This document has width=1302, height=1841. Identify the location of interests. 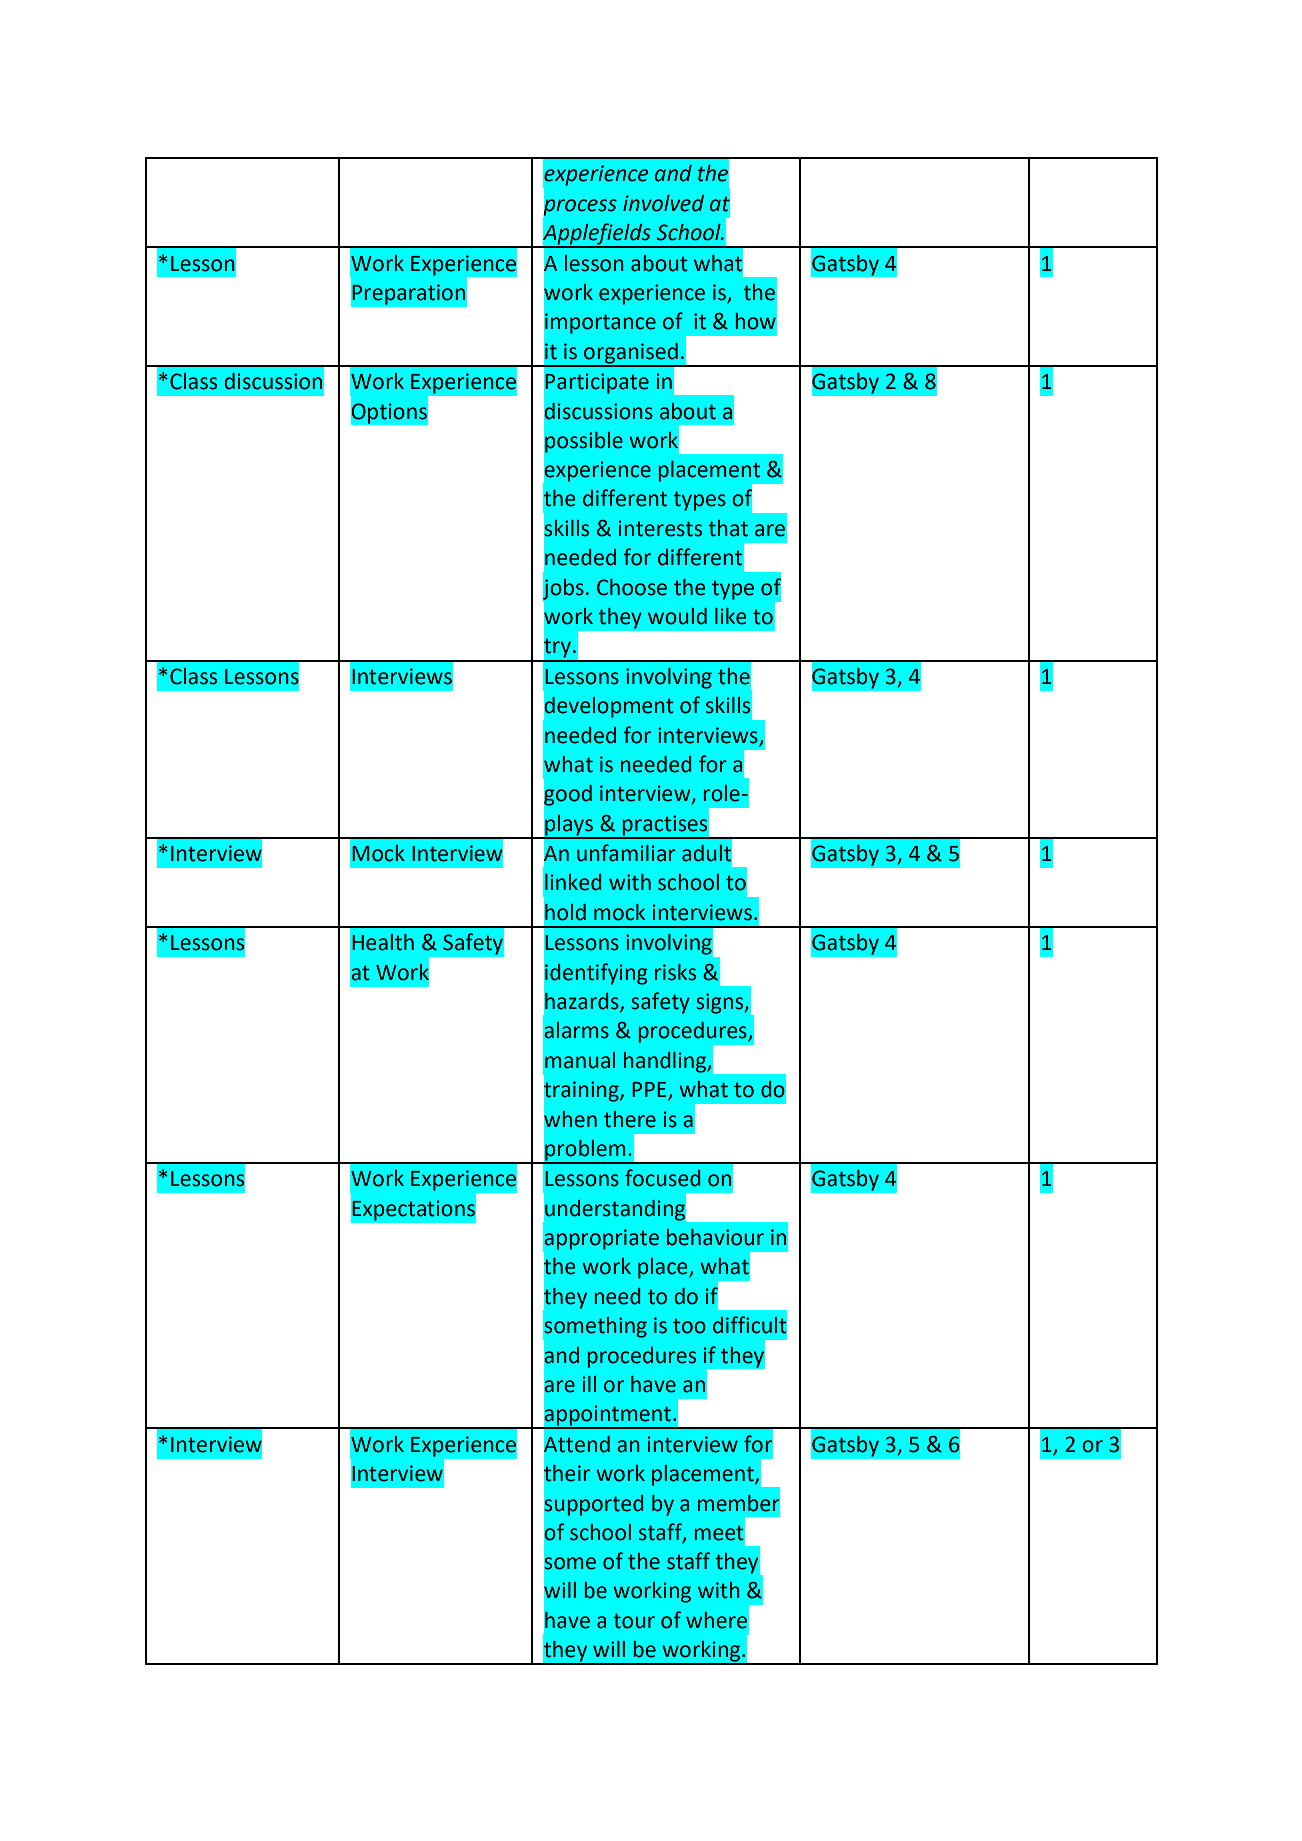
(660, 528).
